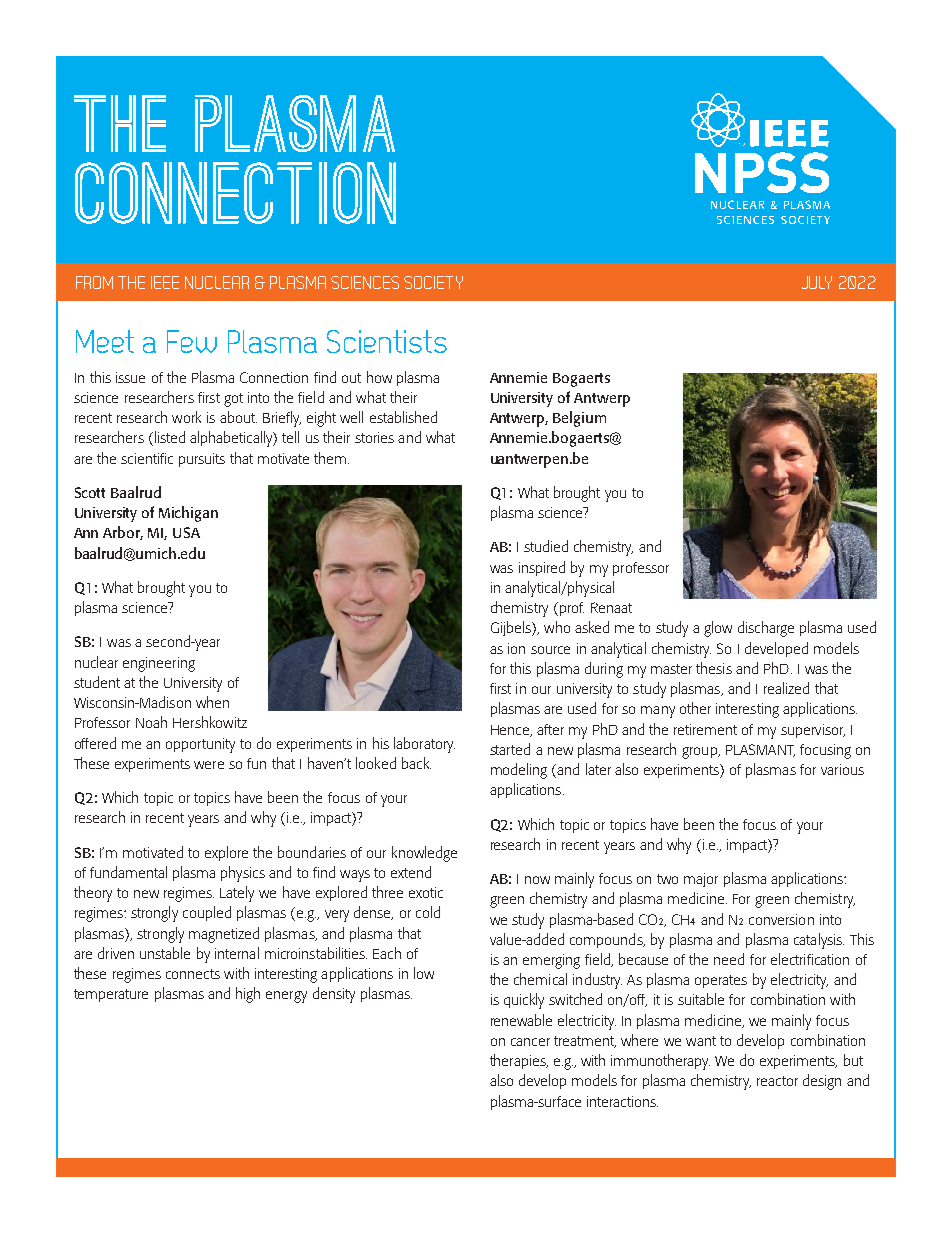 The height and width of the screenshot is (1233, 952). I want to click on Hence, so click(511, 731).
